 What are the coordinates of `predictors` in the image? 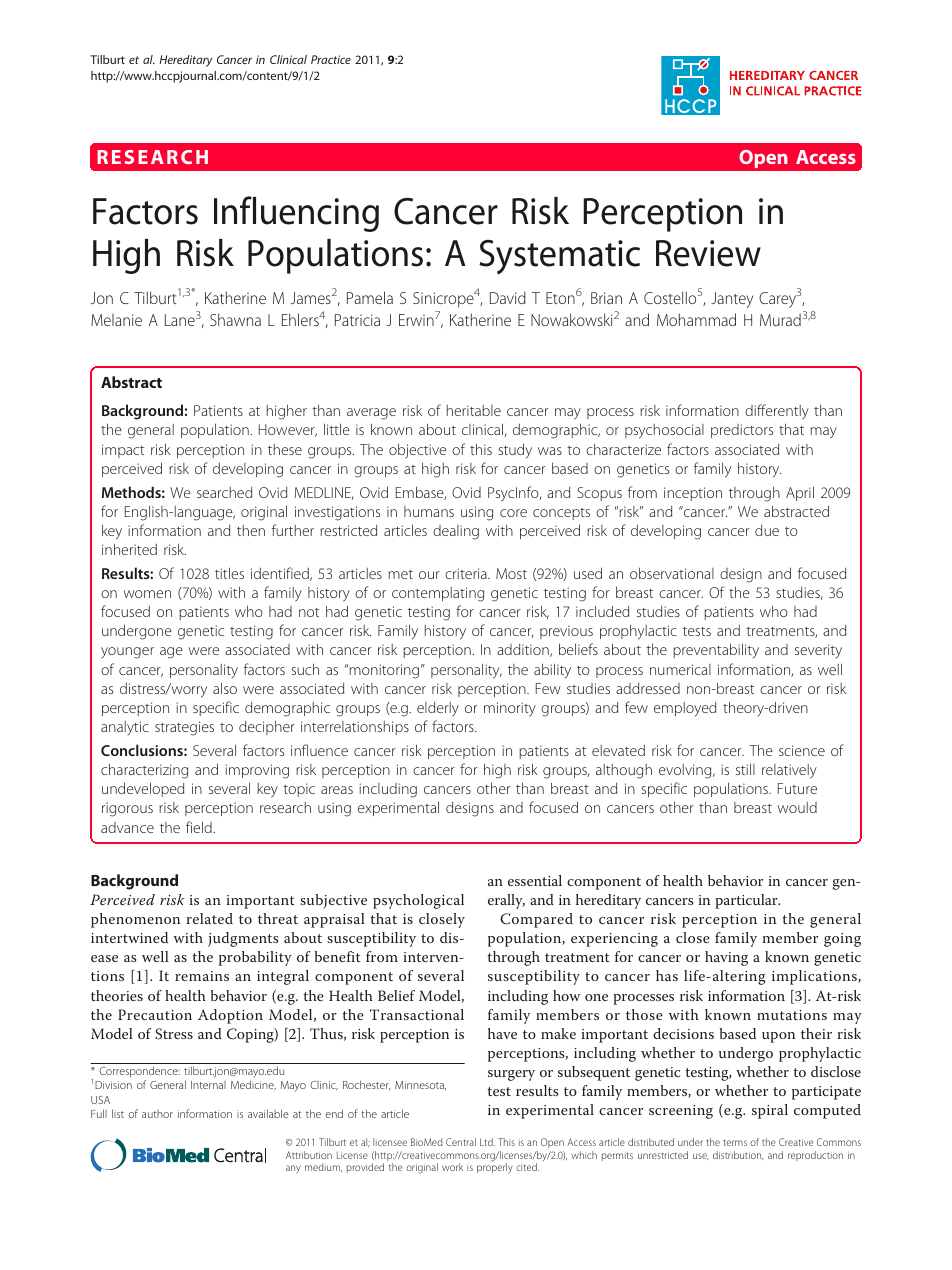 It's located at (742, 431).
